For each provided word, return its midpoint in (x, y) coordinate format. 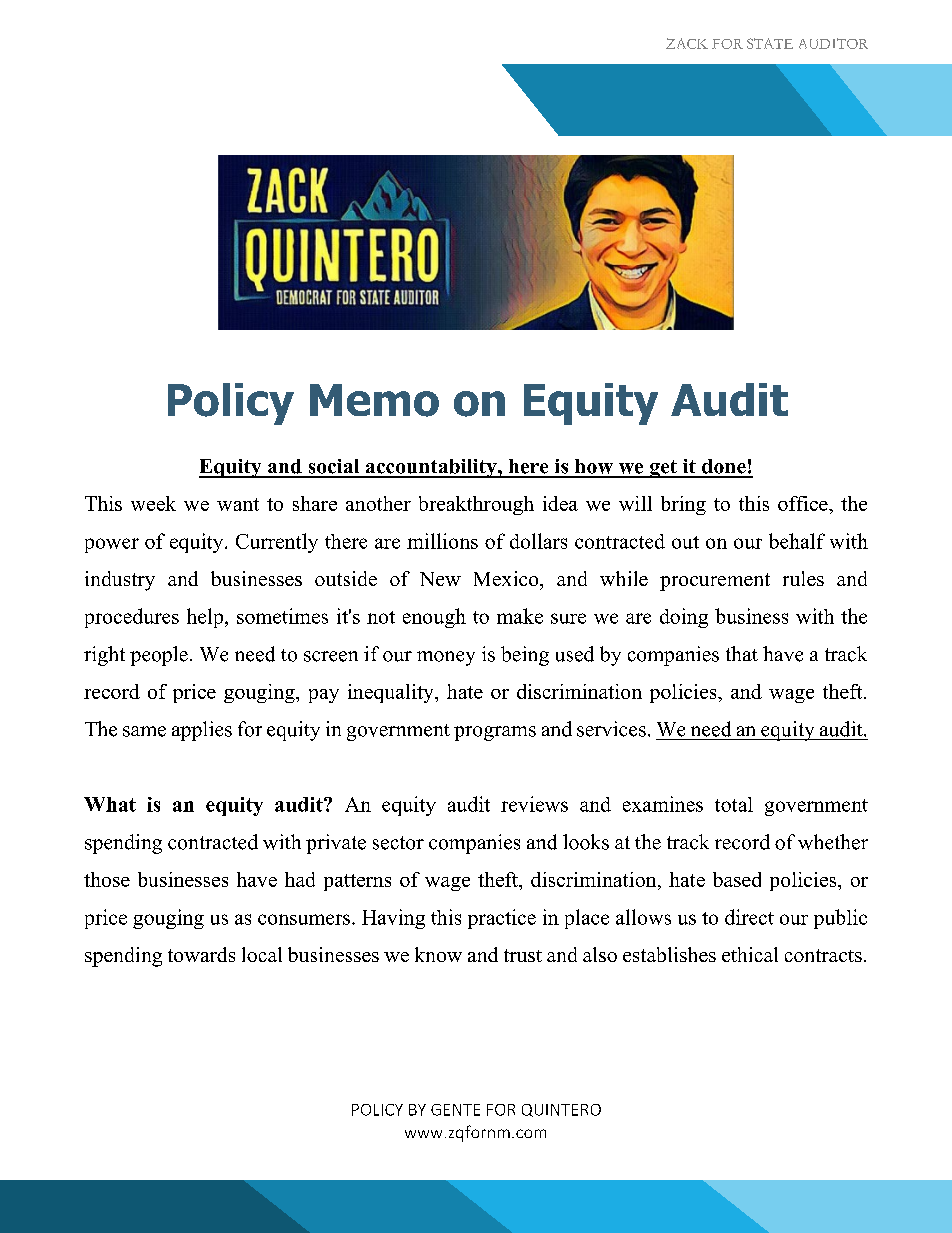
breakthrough (476, 505)
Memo (374, 400)
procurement (715, 582)
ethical (750, 954)
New (440, 579)
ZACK (687, 43)
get (663, 469)
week (153, 503)
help (205, 618)
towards (201, 954)
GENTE (455, 1110)
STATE (770, 43)
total (734, 804)
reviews (534, 804)
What (110, 804)
